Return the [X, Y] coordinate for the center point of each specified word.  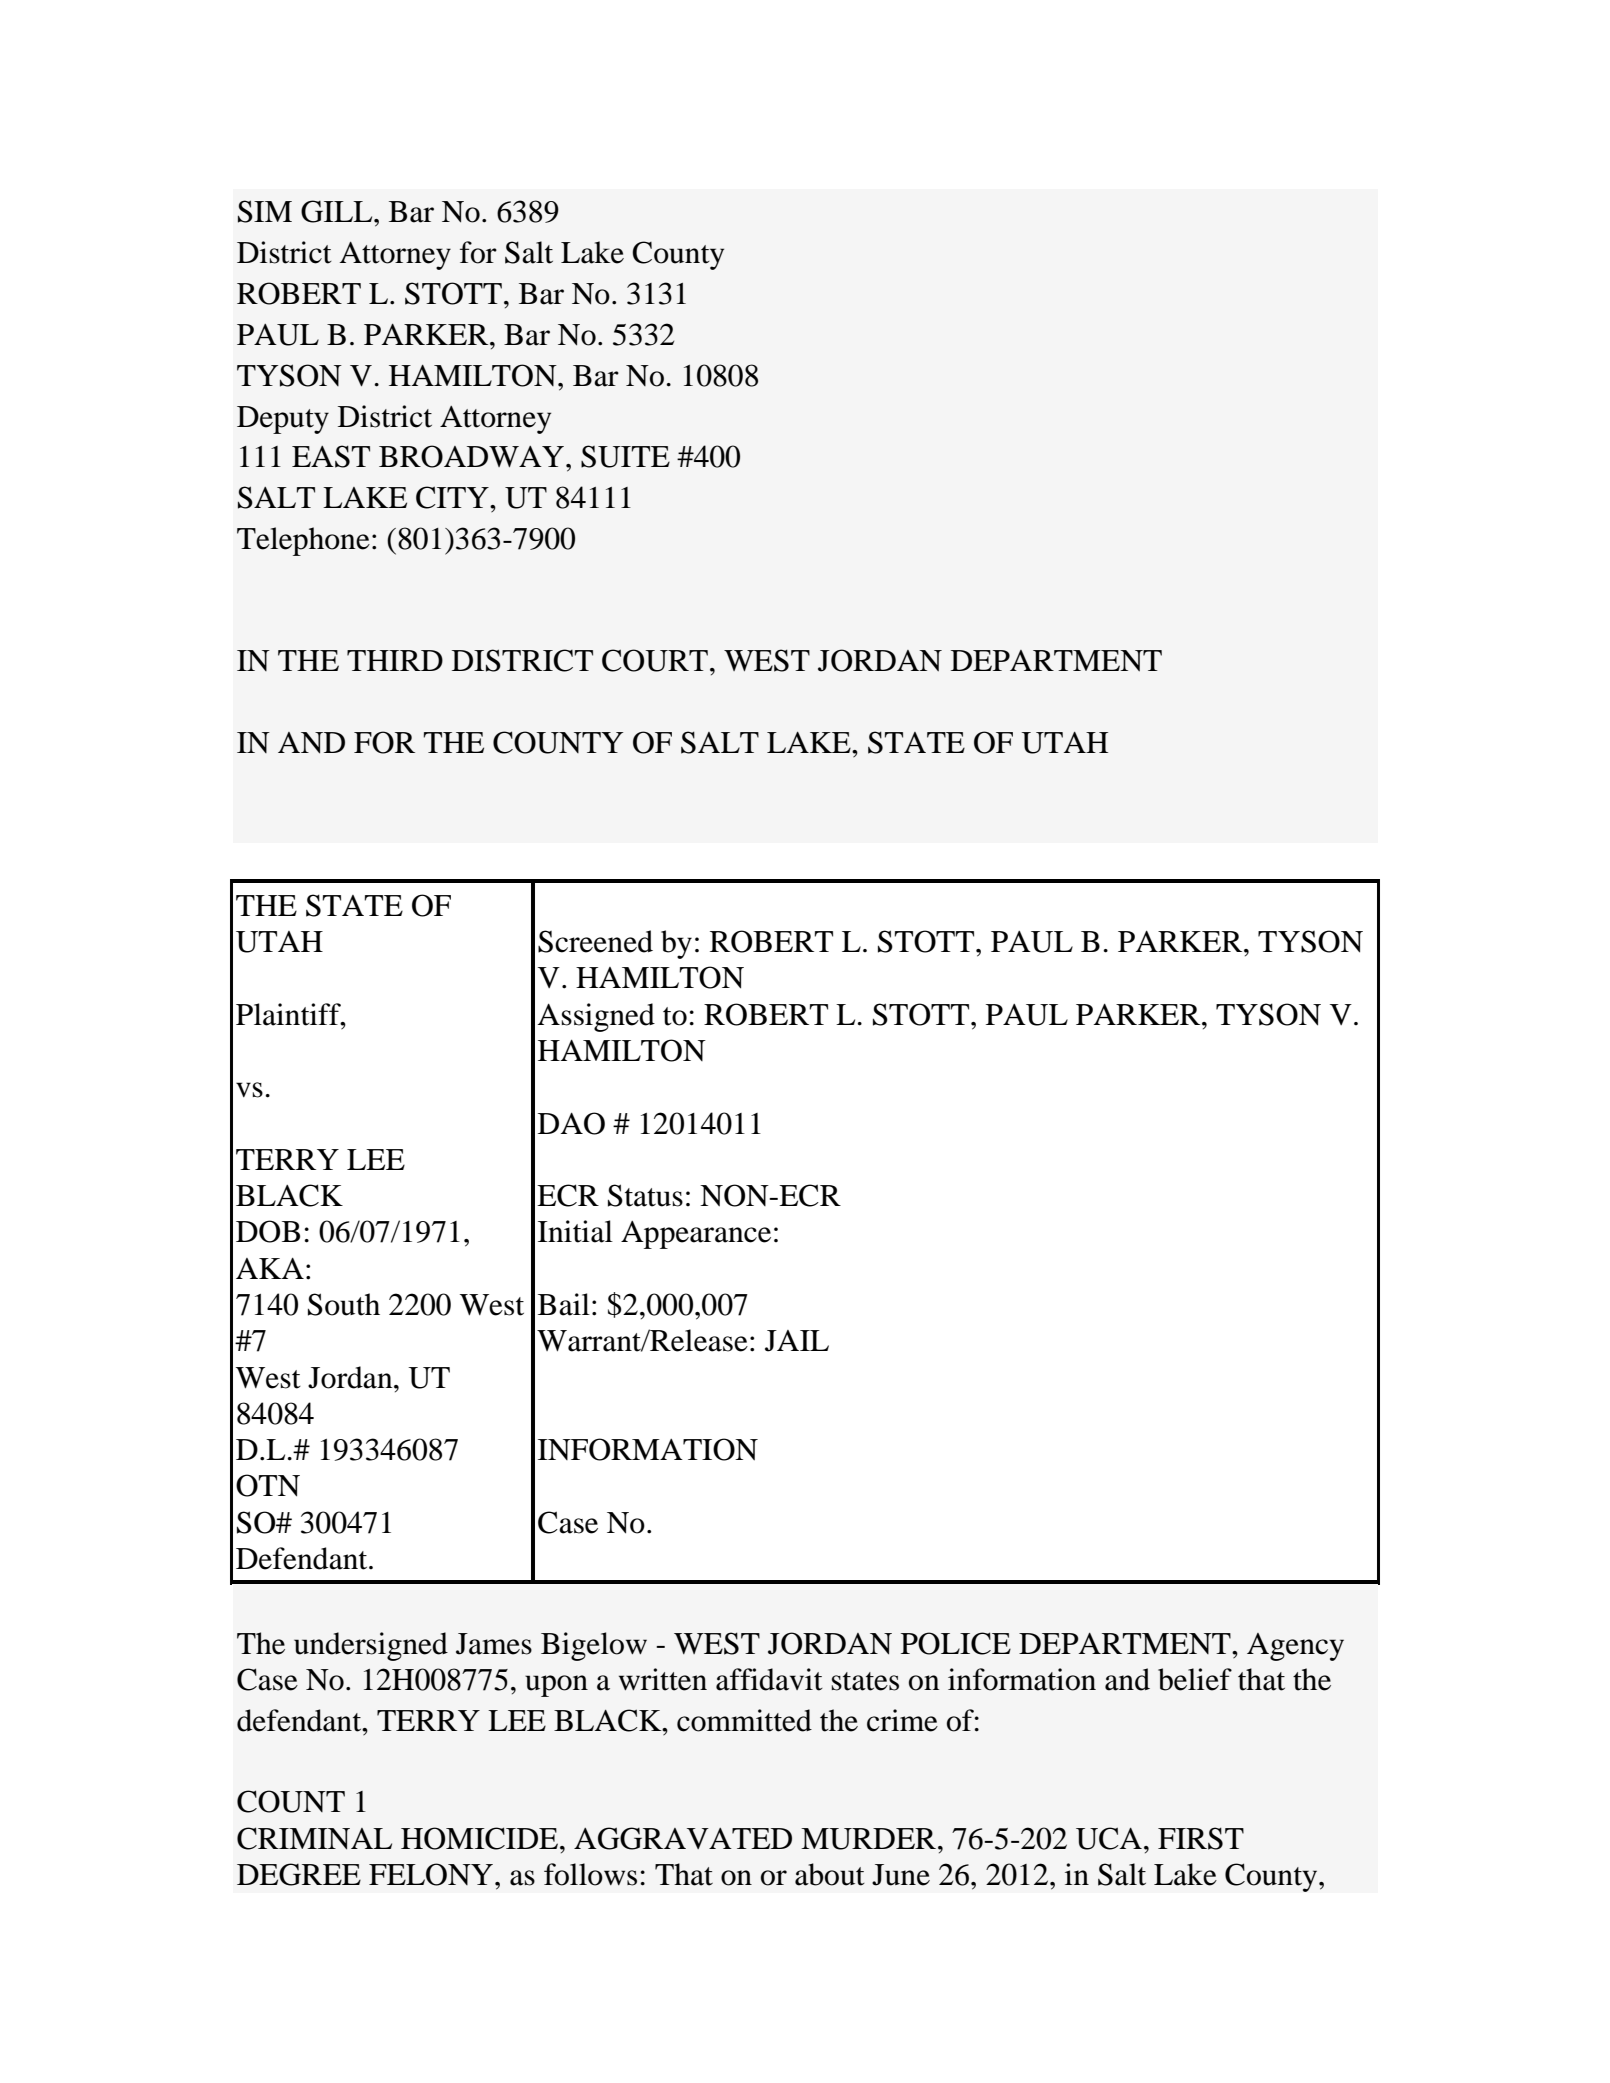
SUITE [625, 456]
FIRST [1201, 1838]
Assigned [596, 1017]
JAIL [797, 1341]
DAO [571, 1123]
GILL [338, 211]
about [830, 1874]
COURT [655, 660]
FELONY [432, 1874]
